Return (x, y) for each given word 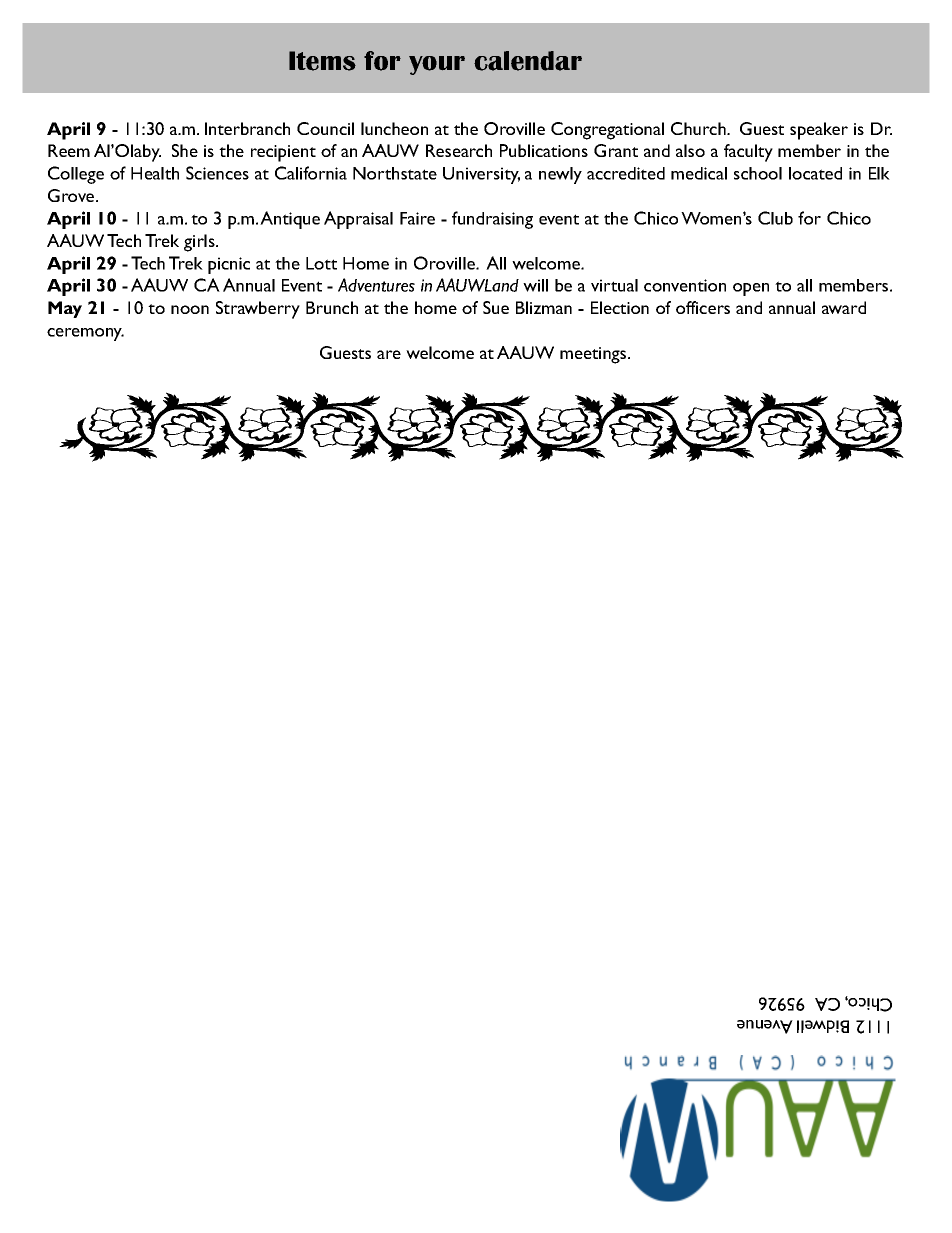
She (185, 150)
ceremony (85, 334)
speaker (819, 131)
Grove (72, 195)
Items (322, 61)
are (389, 354)
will (535, 285)
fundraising (492, 220)
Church (699, 128)
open (751, 289)
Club (775, 218)
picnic (229, 265)
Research (459, 150)
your (437, 65)
